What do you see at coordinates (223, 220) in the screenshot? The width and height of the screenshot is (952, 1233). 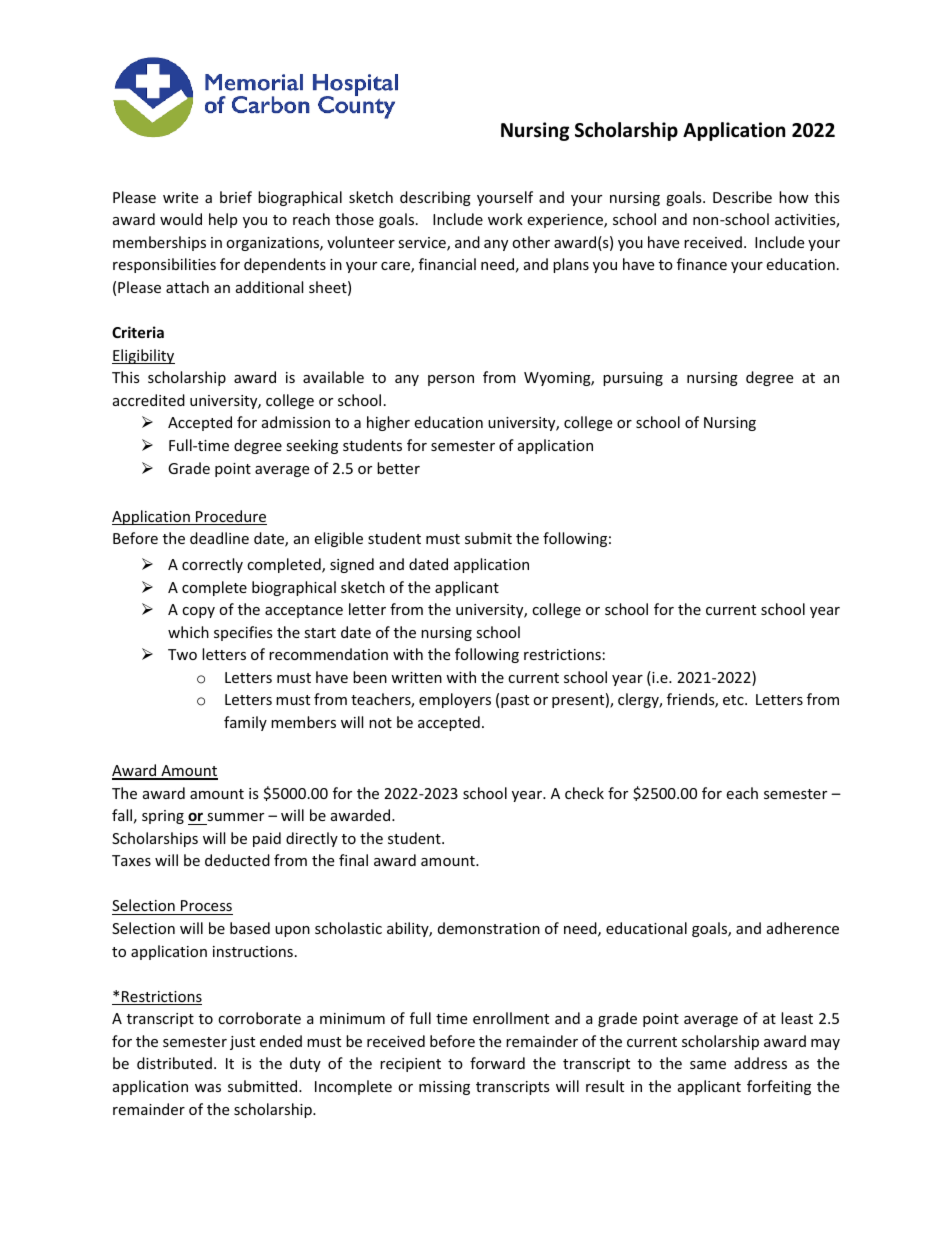 I see `help` at bounding box center [223, 220].
